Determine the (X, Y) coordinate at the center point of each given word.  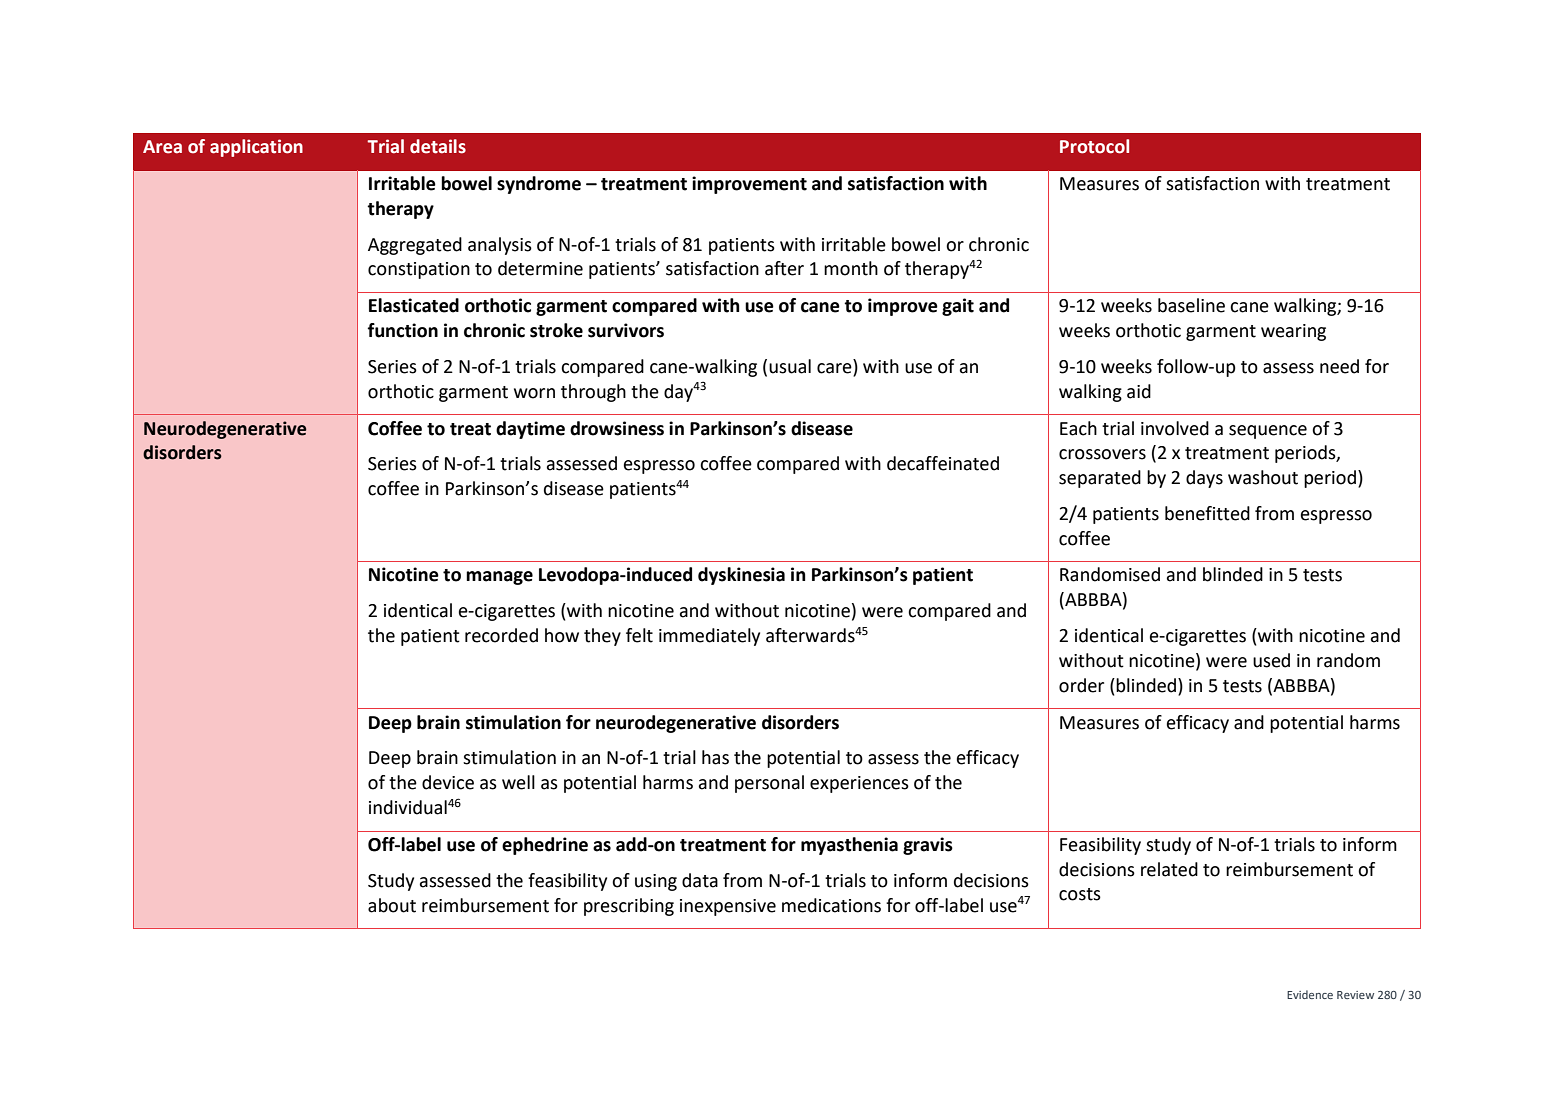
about (392, 905)
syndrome (539, 185)
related (1169, 869)
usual (790, 366)
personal (769, 784)
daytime (530, 430)
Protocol (1094, 146)
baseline (1191, 305)
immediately (709, 637)
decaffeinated (943, 463)
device (448, 782)
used (1271, 660)
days (1204, 479)
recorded (501, 635)
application (256, 148)
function (402, 330)
